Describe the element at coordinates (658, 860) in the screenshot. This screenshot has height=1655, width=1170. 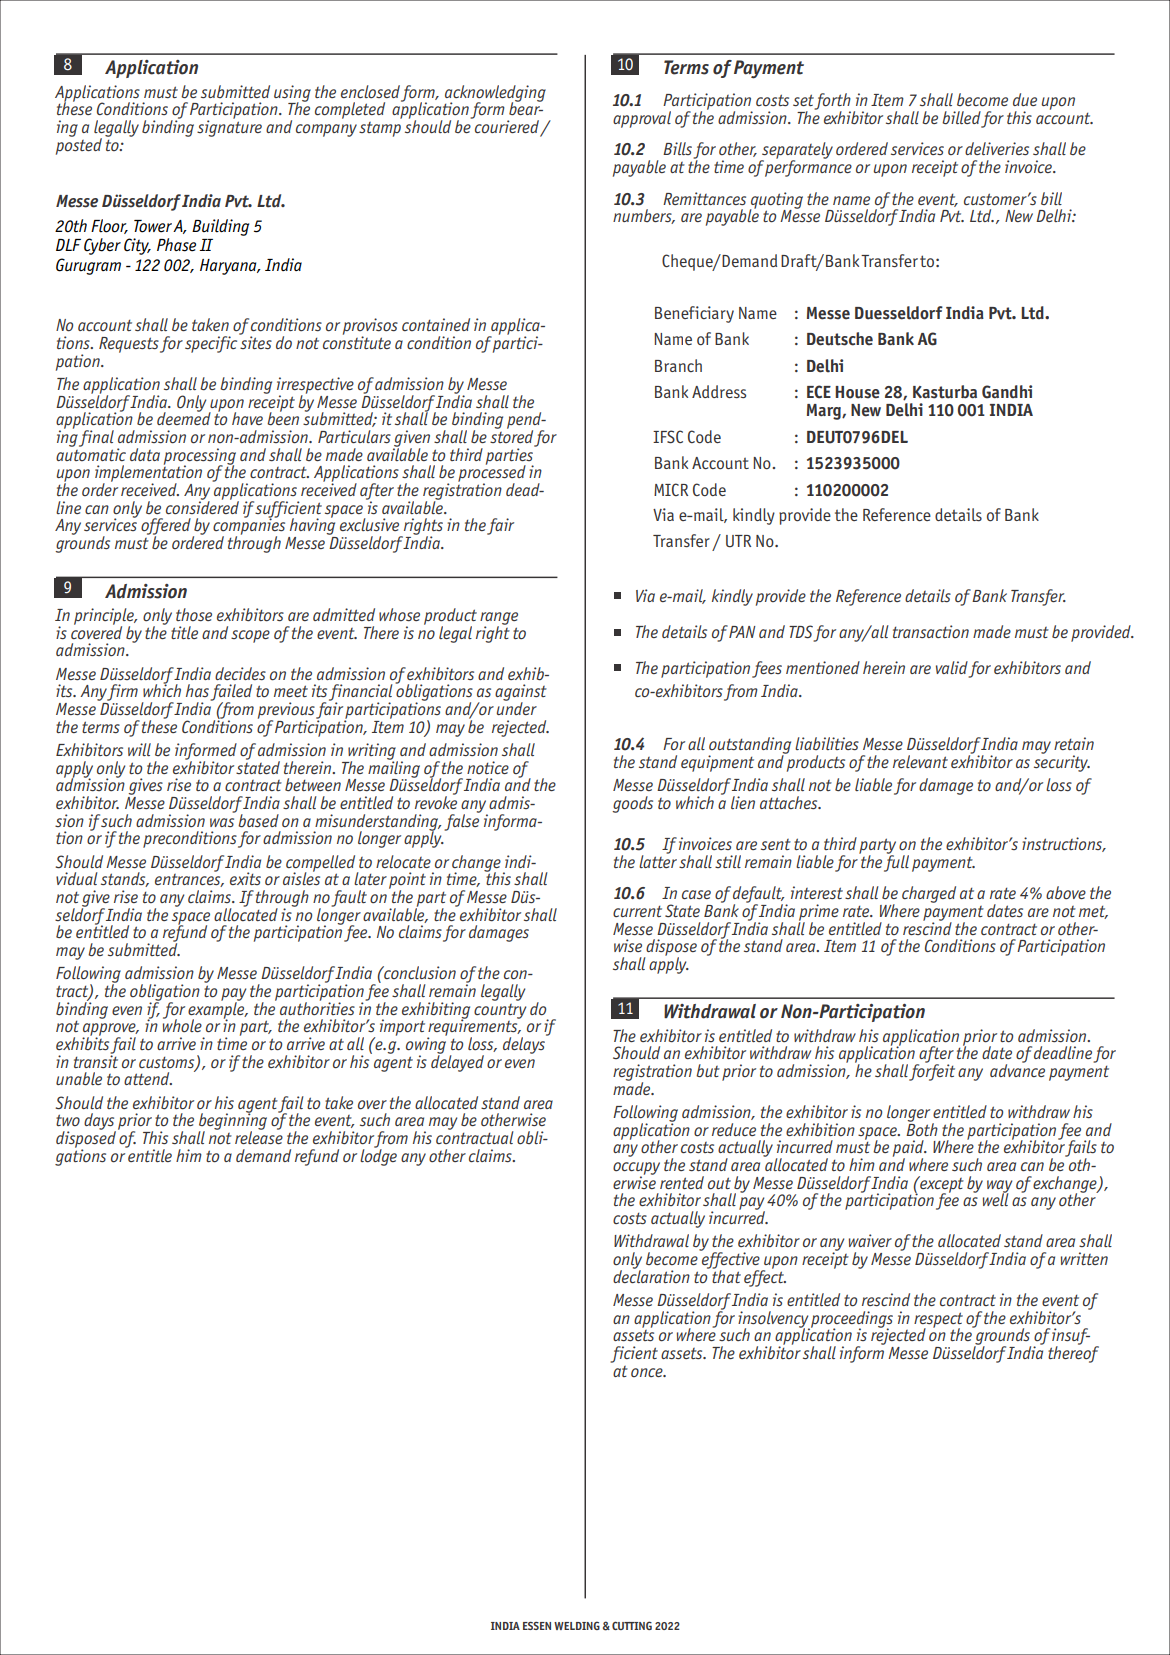
I see `latter` at that location.
